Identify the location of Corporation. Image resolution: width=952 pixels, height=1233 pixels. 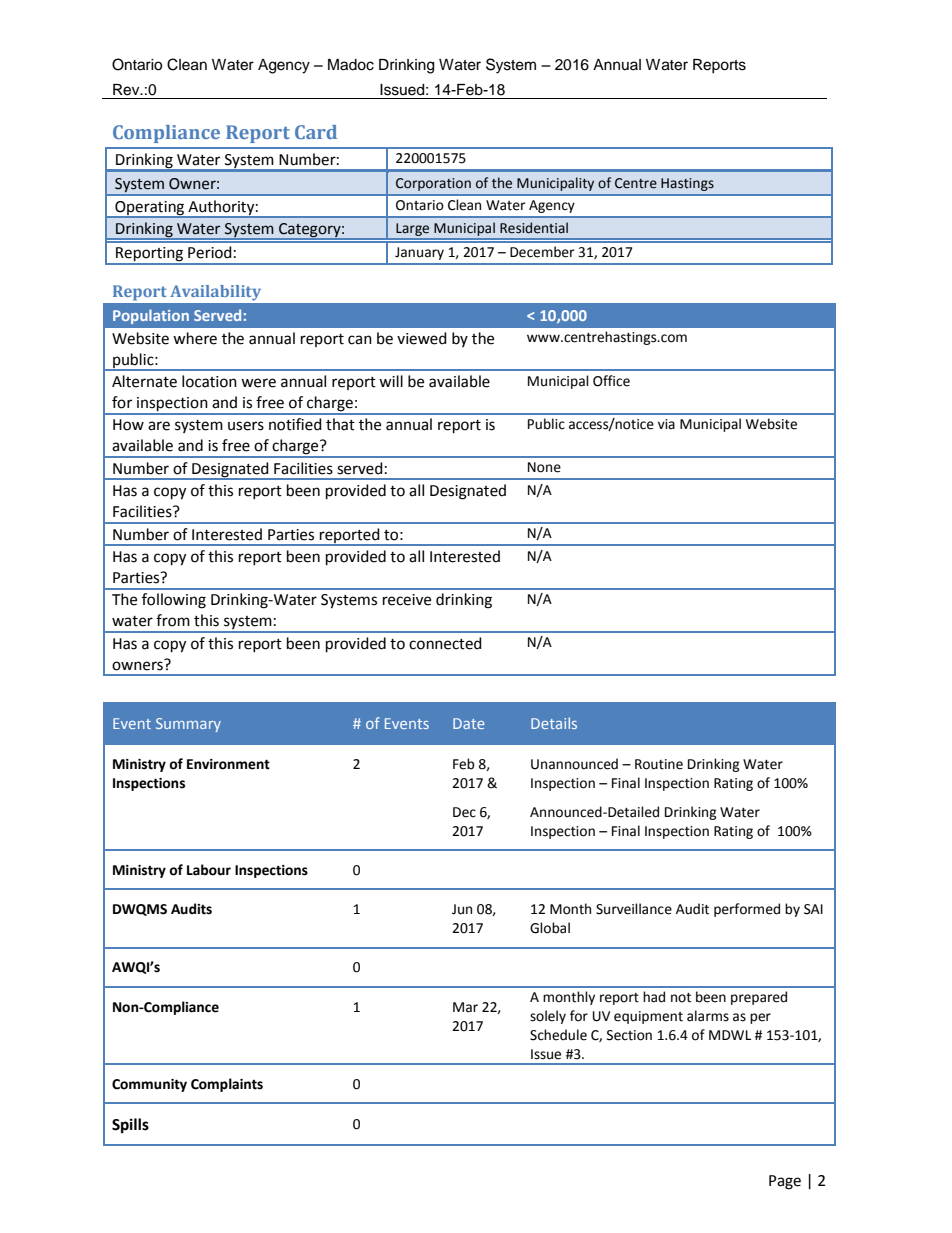
(433, 184).
